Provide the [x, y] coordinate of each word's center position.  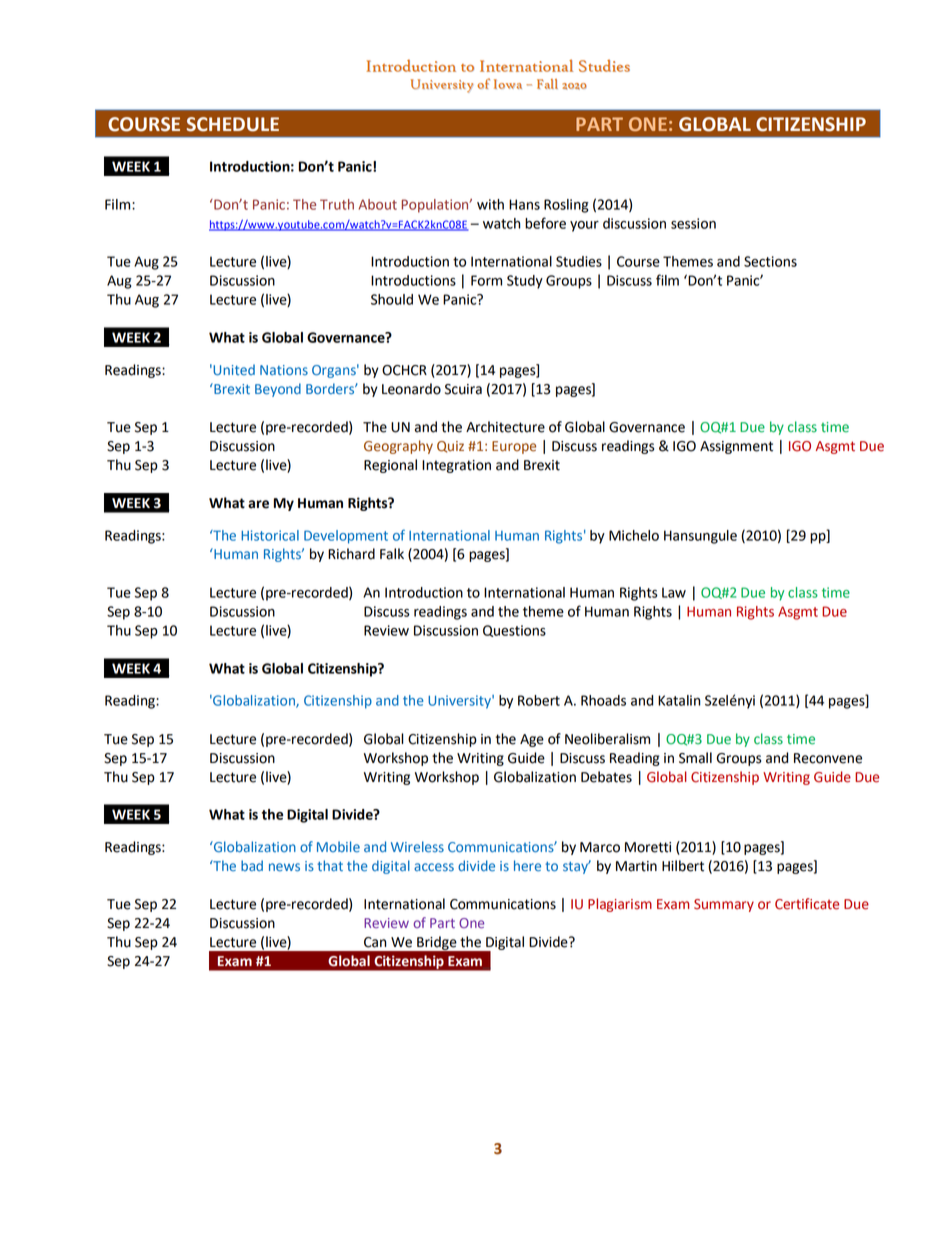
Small [695, 758]
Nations [284, 370]
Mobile [338, 847]
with [490, 204]
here [527, 866]
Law [674, 592]
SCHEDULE [233, 124]
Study [525, 282]
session [693, 223]
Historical [270, 535]
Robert [539, 700]
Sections [770, 261]
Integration [456, 466]
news [284, 867]
